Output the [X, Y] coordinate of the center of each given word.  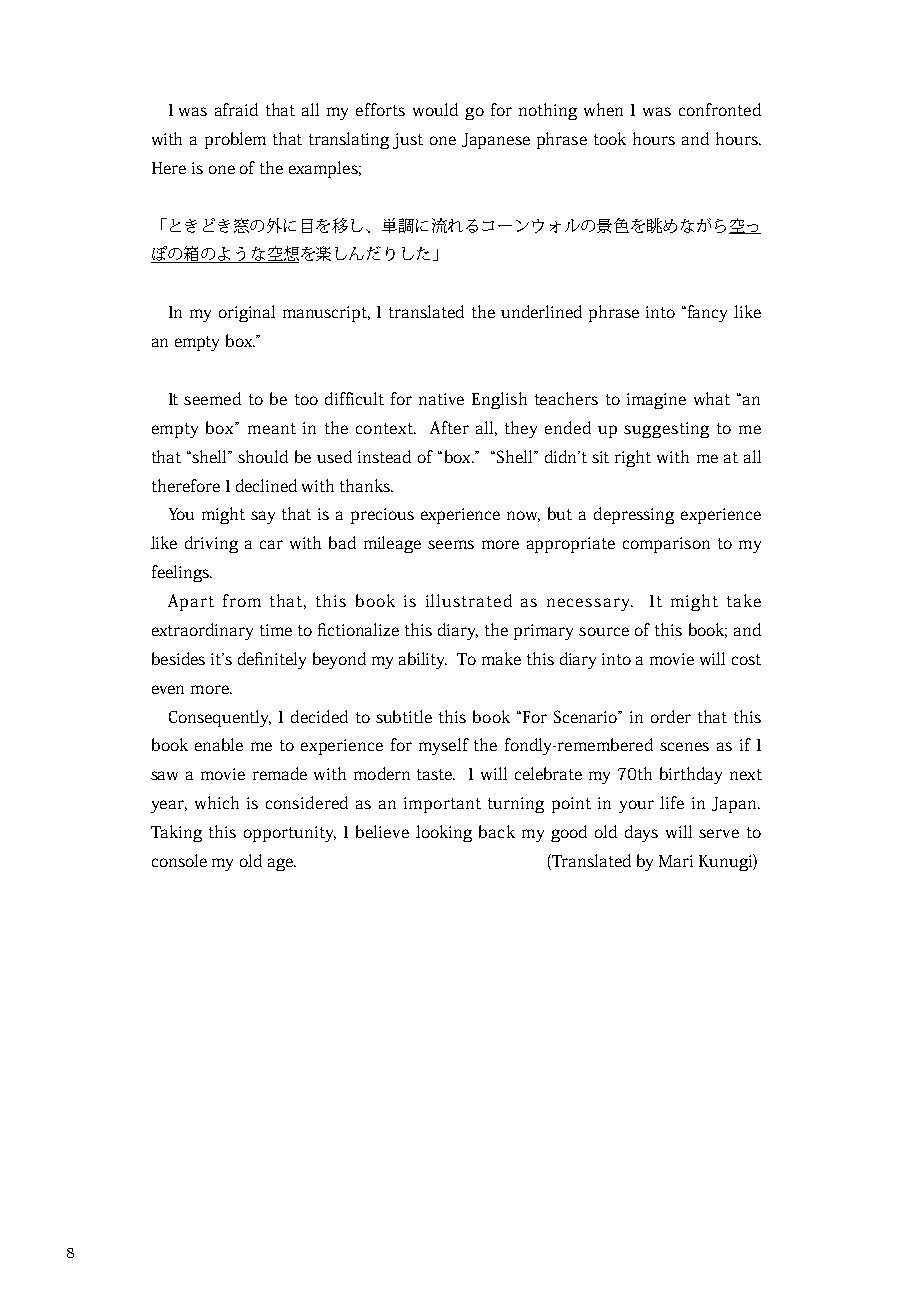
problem [235, 140]
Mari [676, 861]
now [523, 516]
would [435, 109]
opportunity [290, 834]
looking [444, 833]
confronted [720, 109]
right [633, 458]
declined [266, 485]
